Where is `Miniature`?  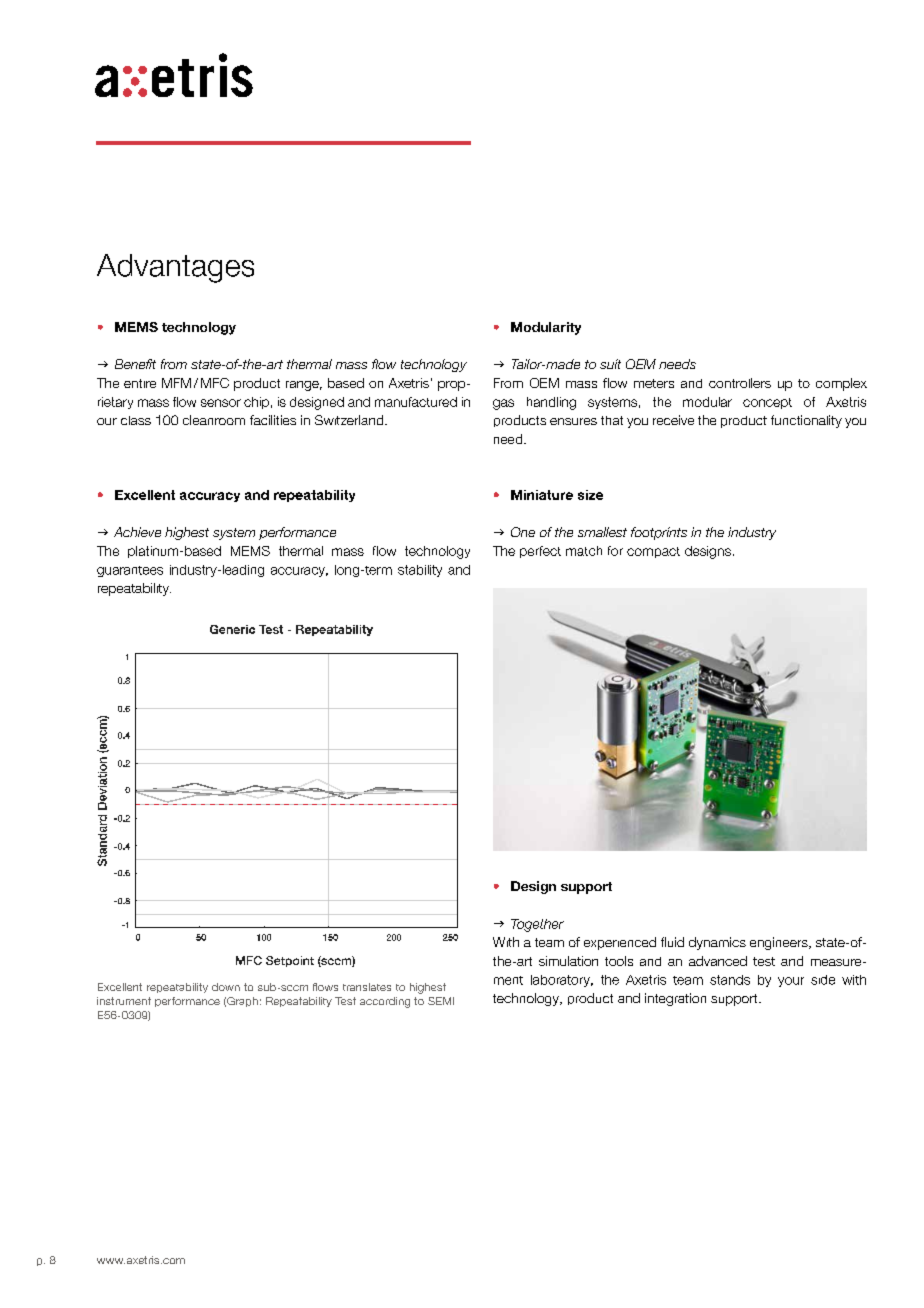 Miniature is located at coordinates (542, 495).
